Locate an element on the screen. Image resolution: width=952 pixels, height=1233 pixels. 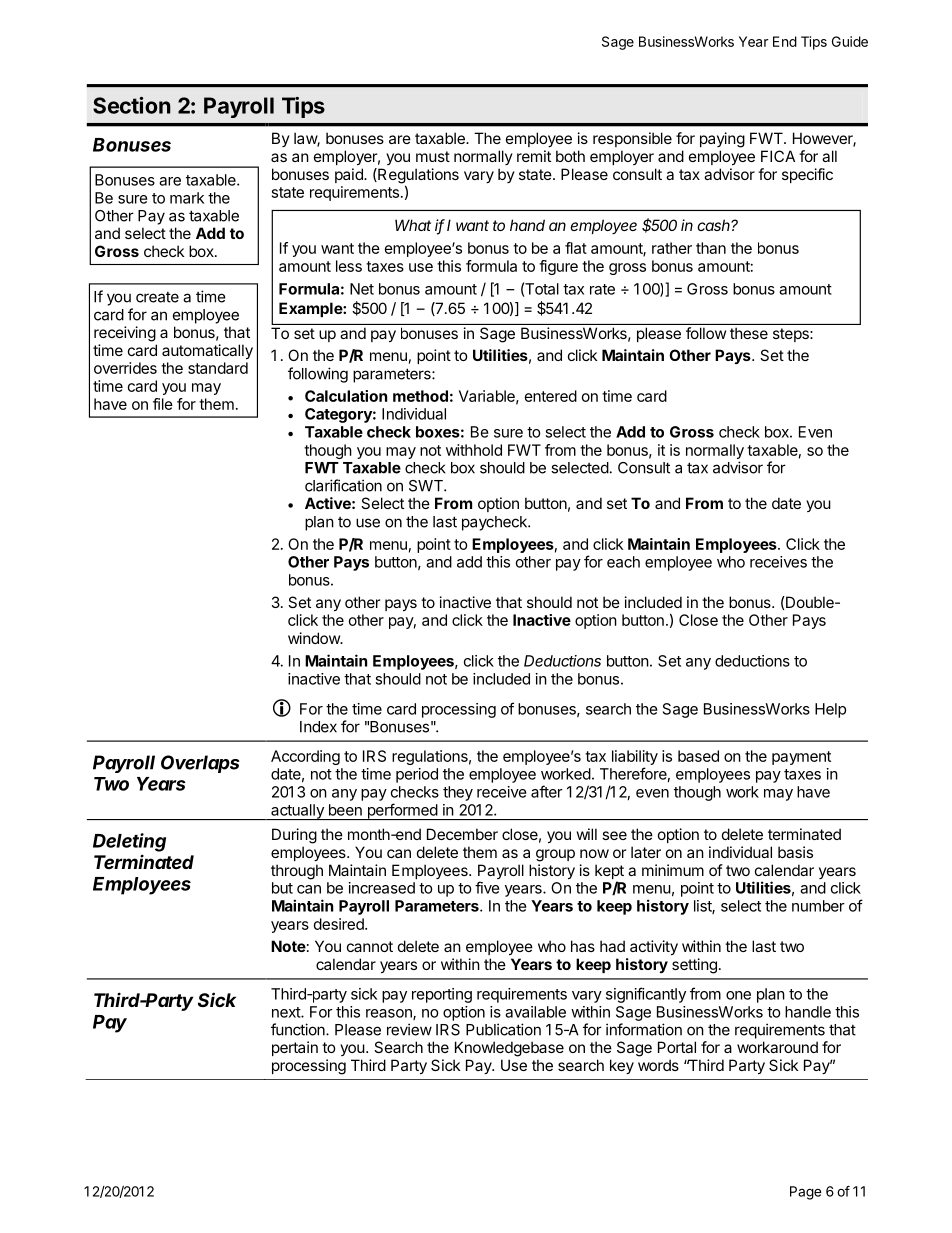
window is located at coordinates (315, 638).
